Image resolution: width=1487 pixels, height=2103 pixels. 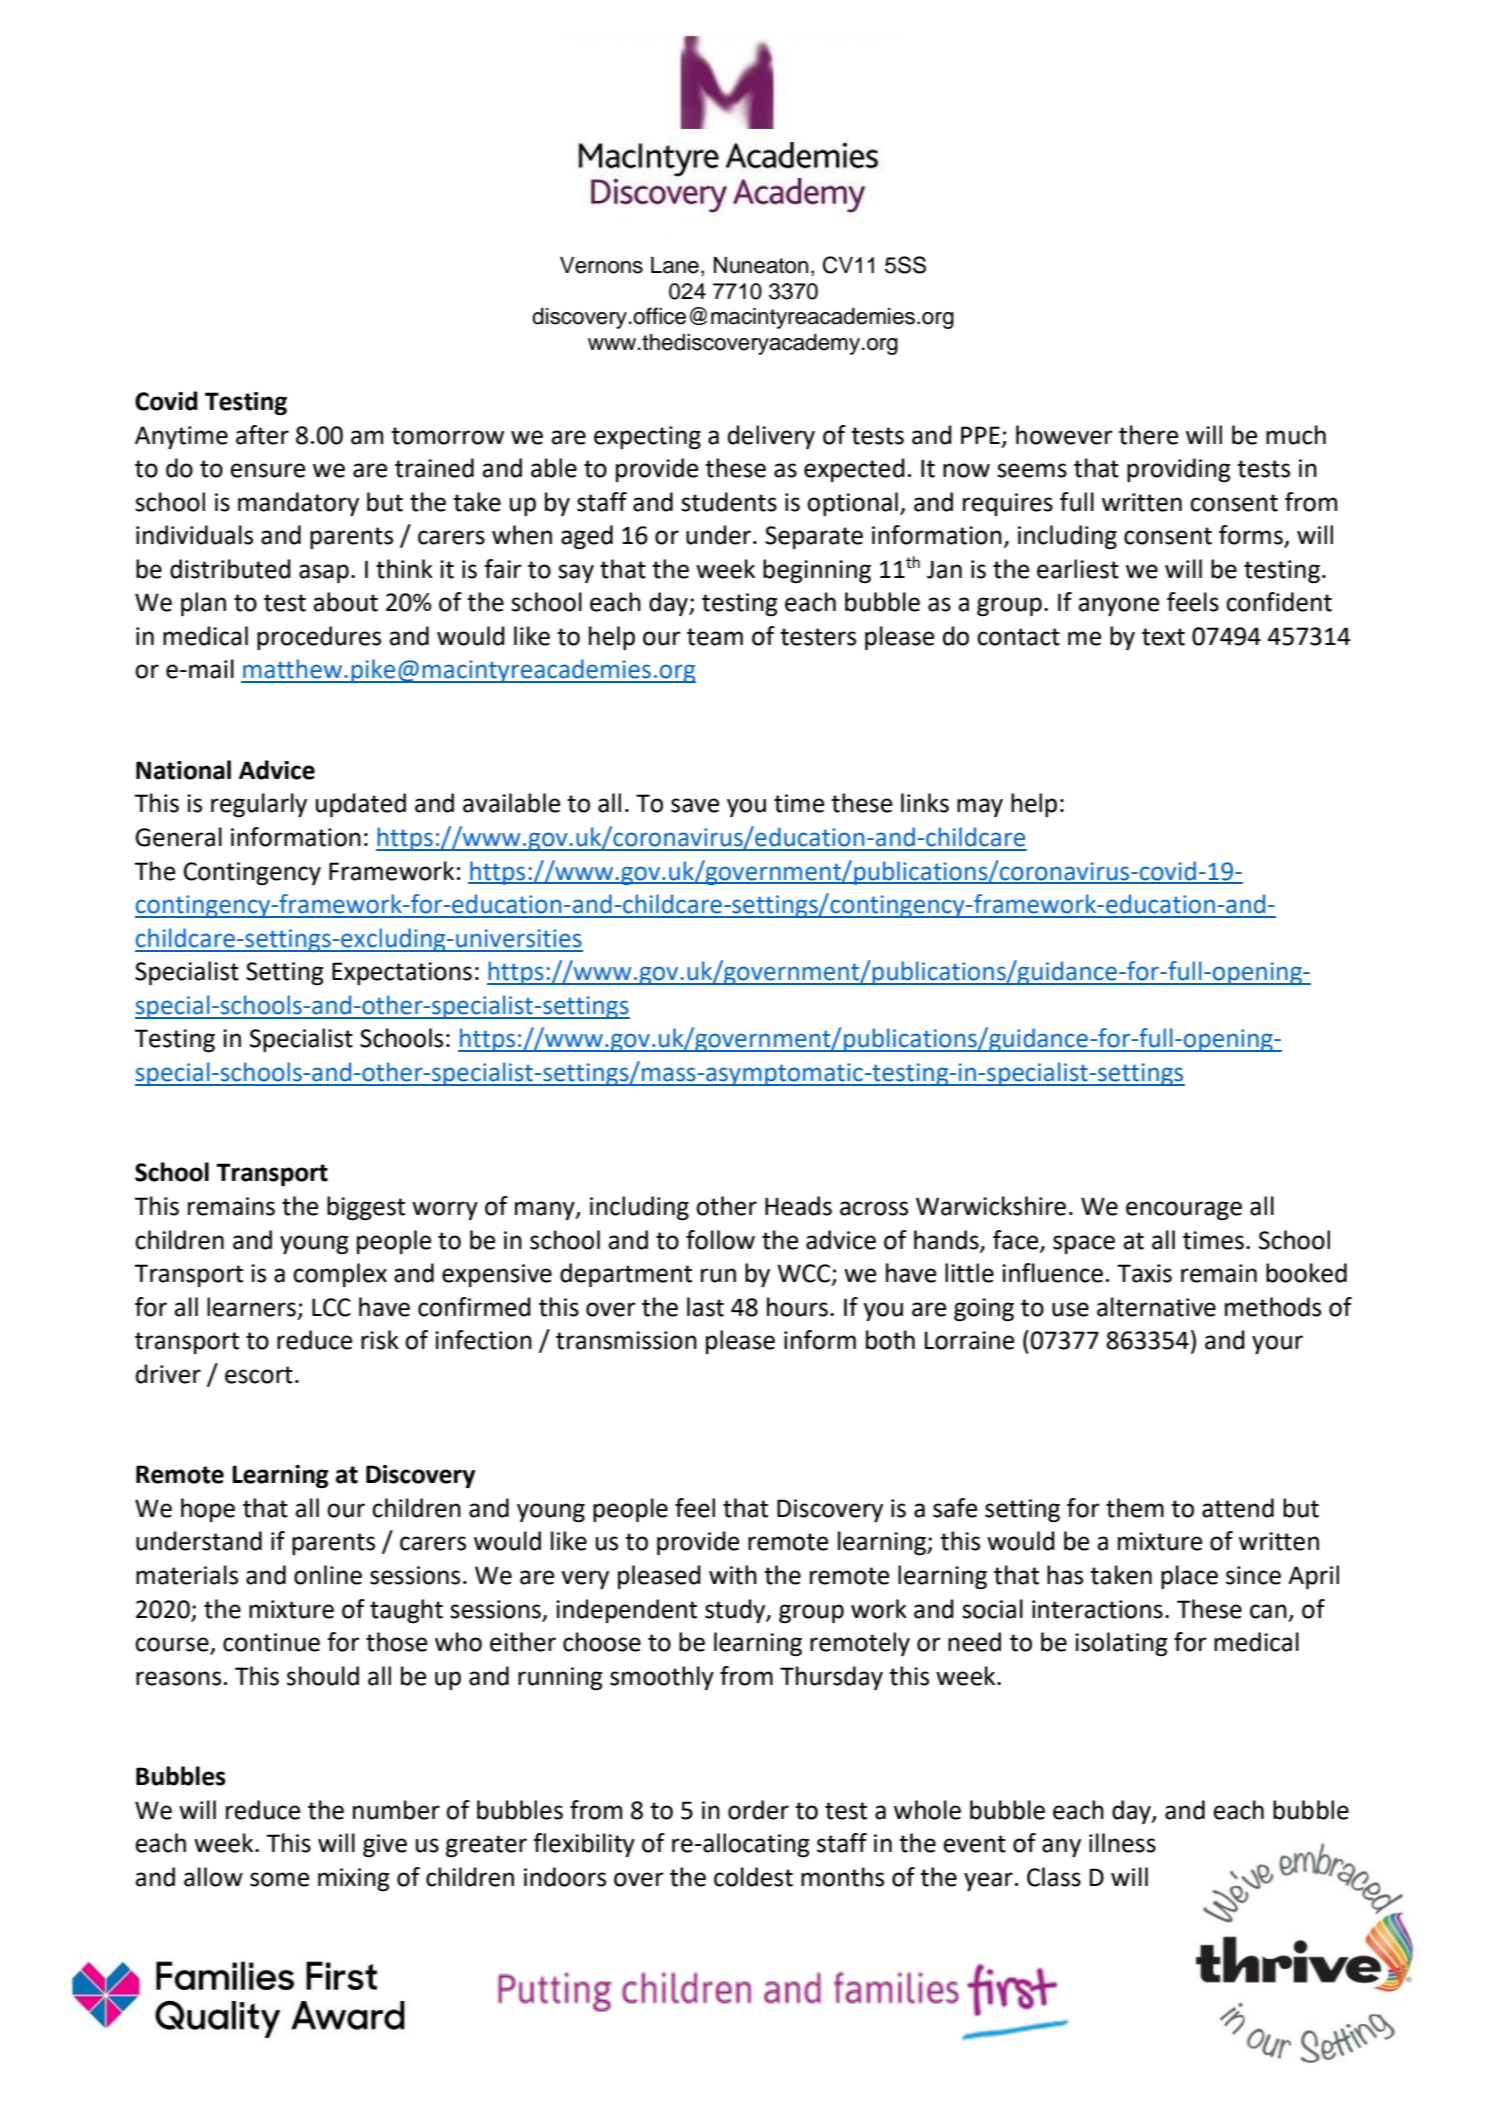 What do you see at coordinates (262, 435) in the screenshot?
I see `after` at bounding box center [262, 435].
